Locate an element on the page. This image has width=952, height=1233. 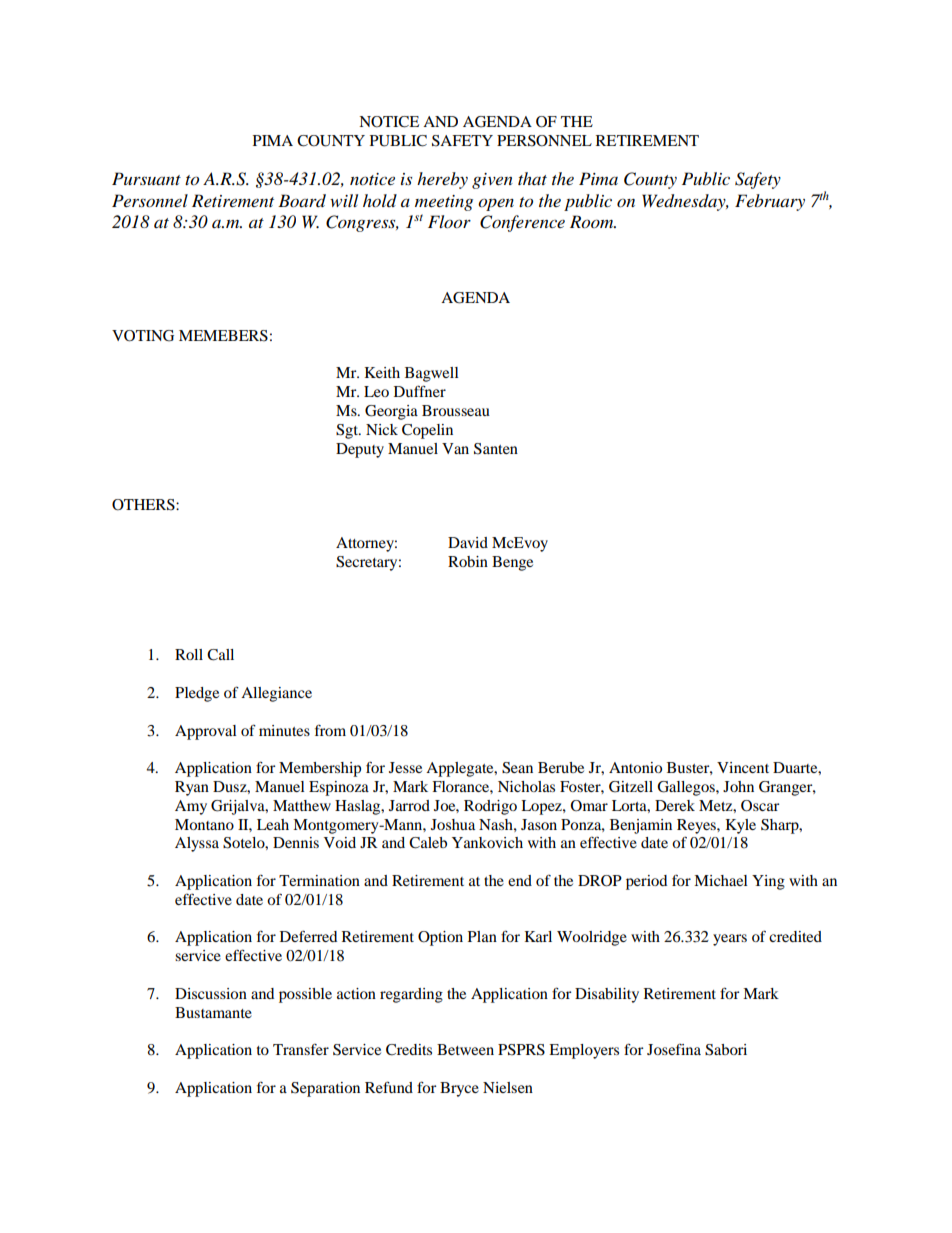
meeting is located at coordinates (444, 203).
